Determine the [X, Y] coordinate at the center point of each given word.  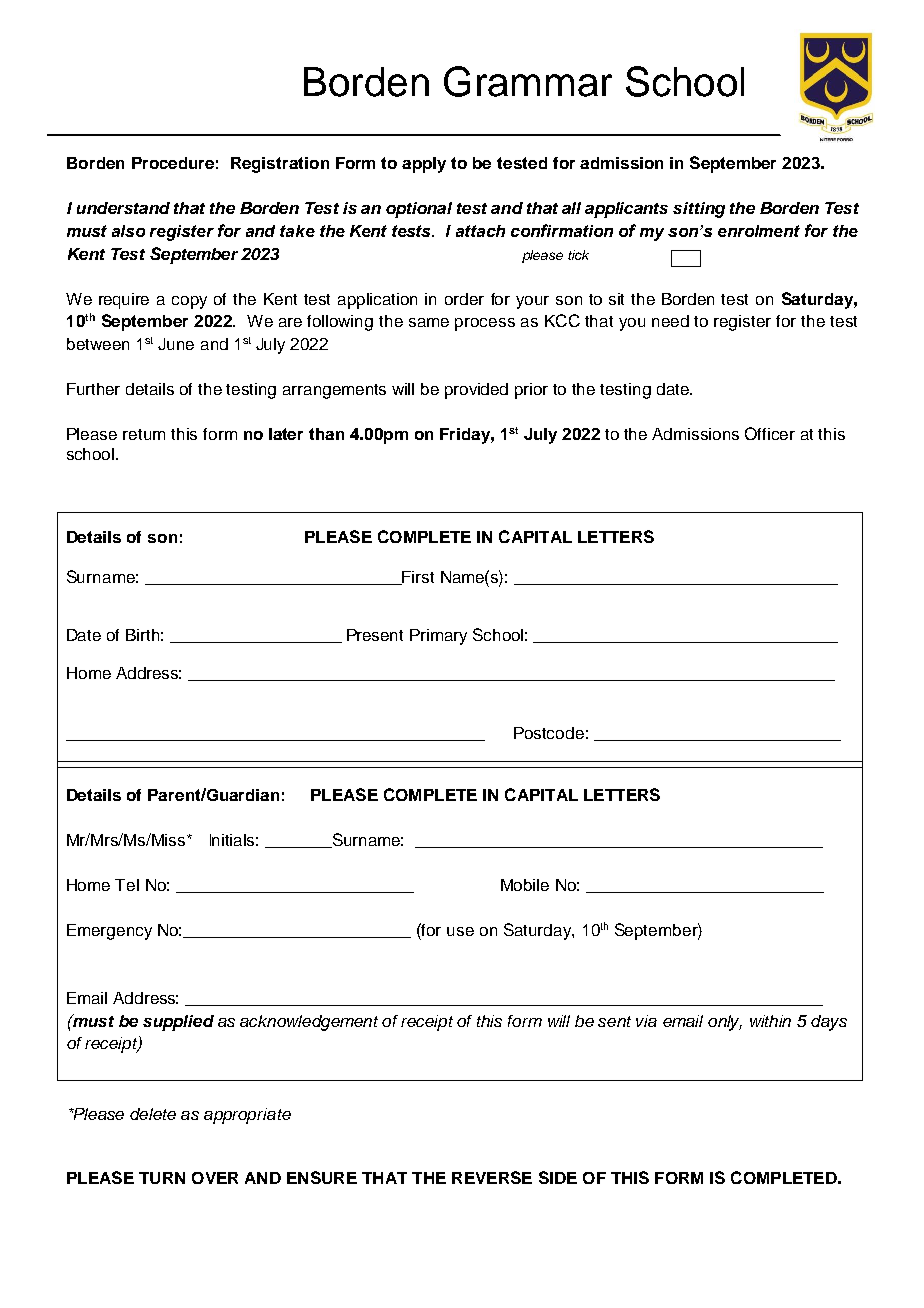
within [770, 1021]
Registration [280, 165]
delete [153, 1114]
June [176, 344]
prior [531, 391]
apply [424, 165]
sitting [699, 210]
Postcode [549, 733]
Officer [770, 433]
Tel [127, 885]
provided [476, 391]
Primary [438, 637]
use [460, 931]
